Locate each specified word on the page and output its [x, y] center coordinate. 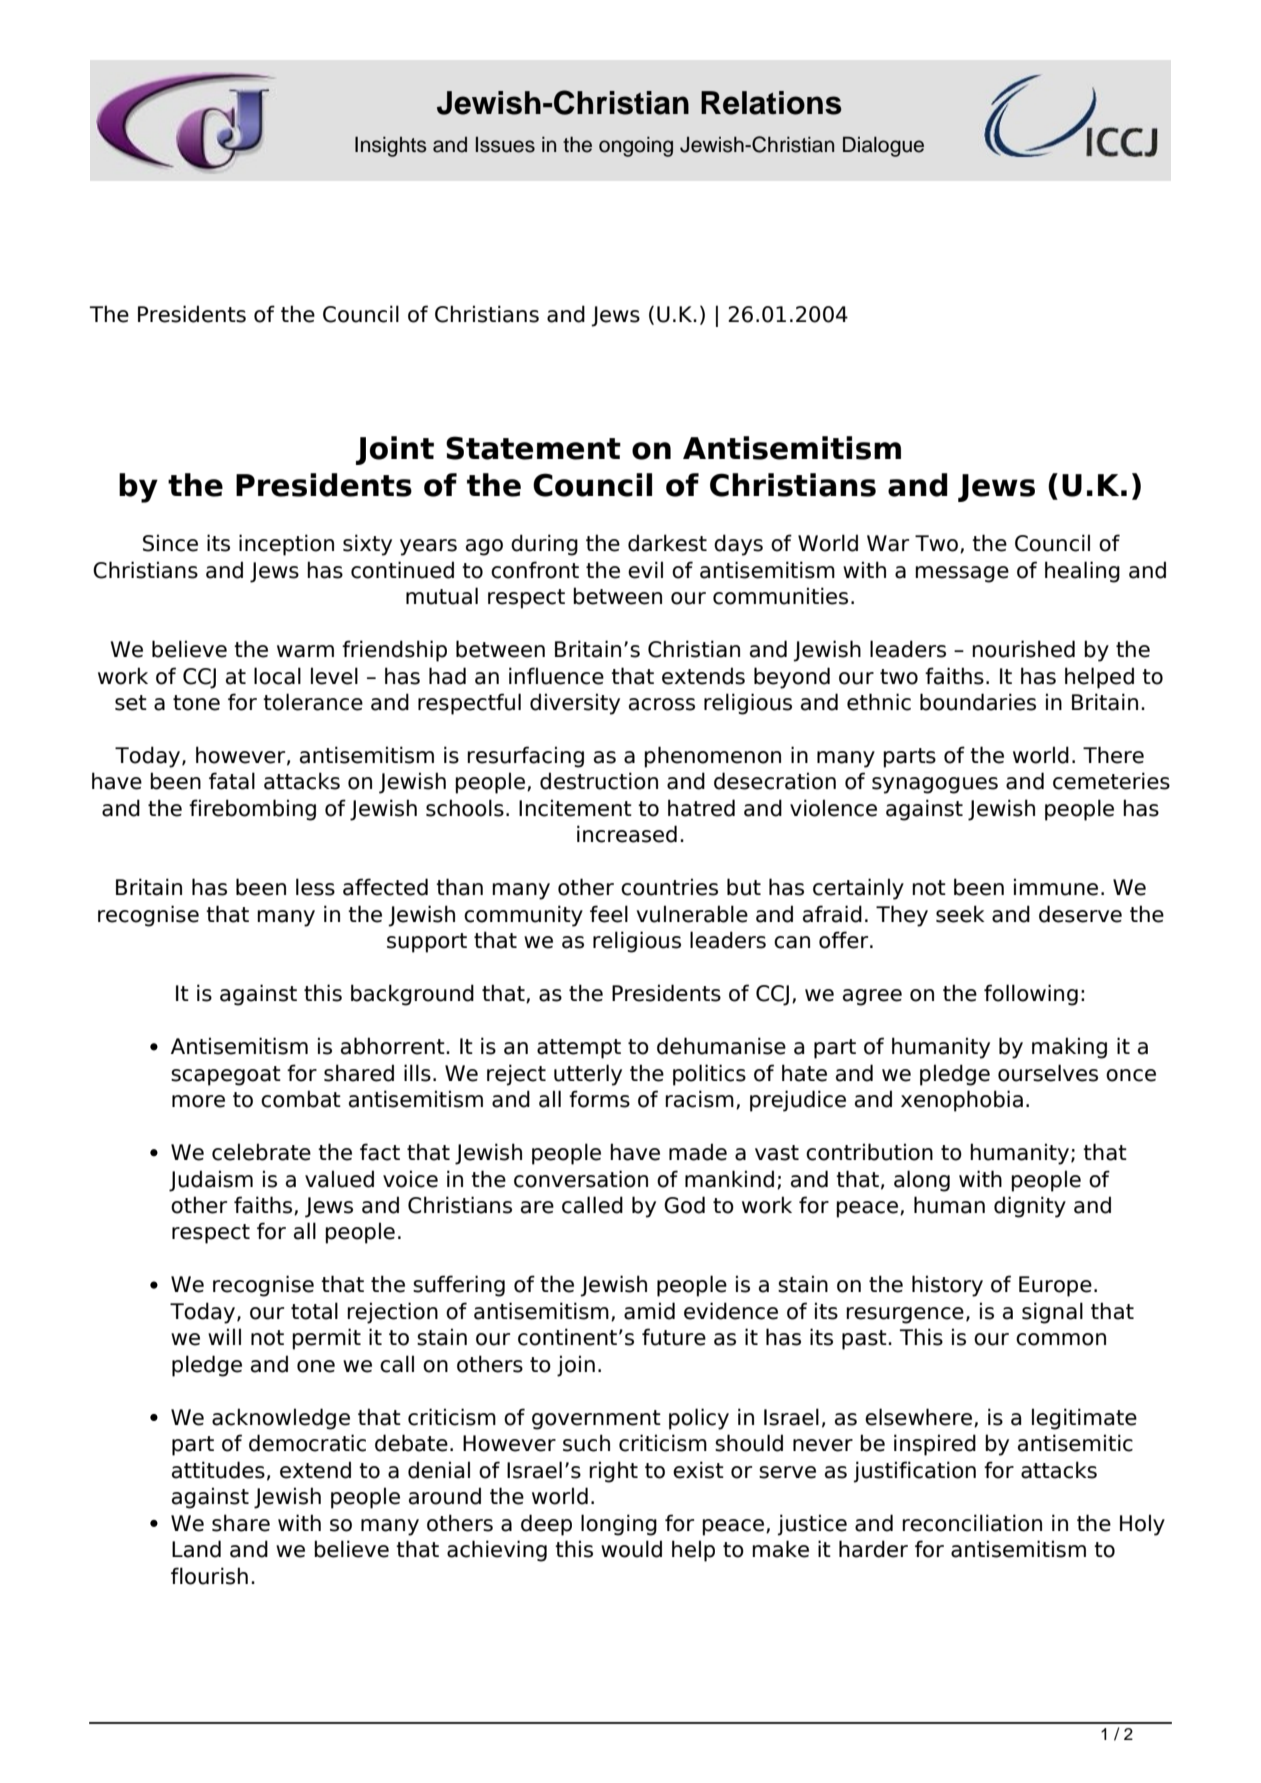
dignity [1030, 1207]
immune [1056, 887]
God [684, 1205]
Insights [391, 146]
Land [196, 1549]
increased [627, 834]
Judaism [211, 1181]
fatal [232, 781]
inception [286, 545]
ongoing [636, 146]
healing [1082, 572]
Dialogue [883, 146]
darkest [667, 543]
